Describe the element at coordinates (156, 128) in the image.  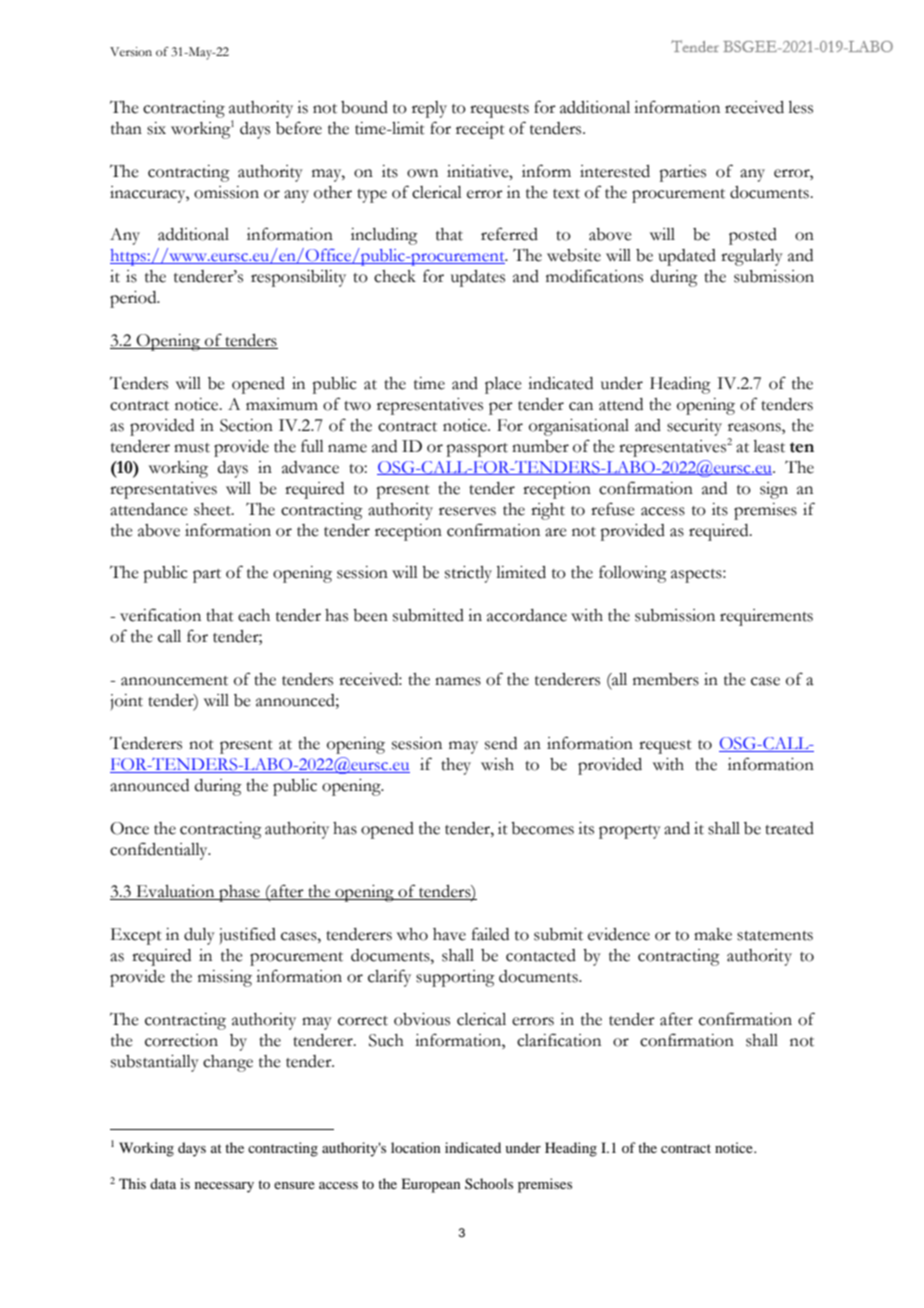
I see `six` at that location.
